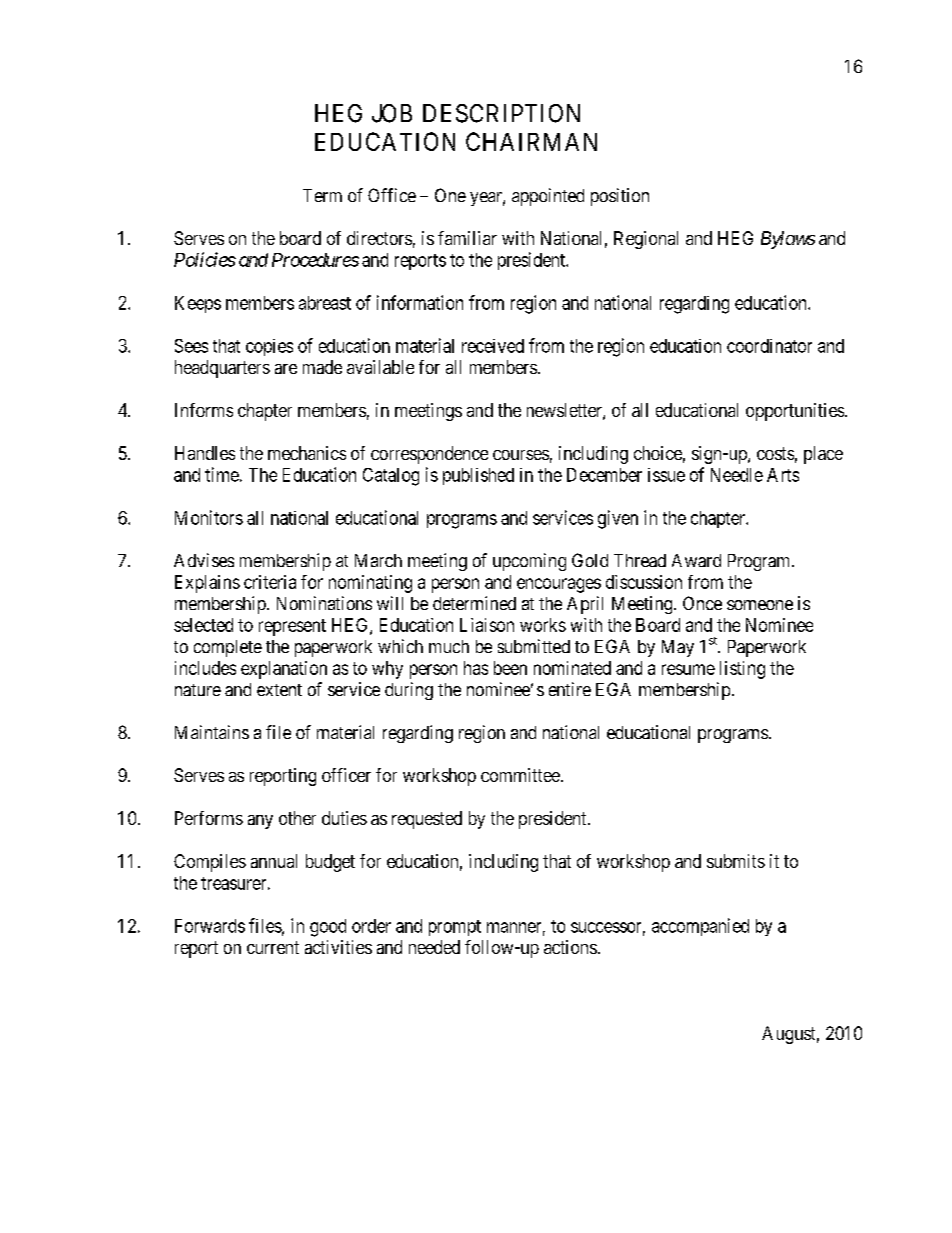 The width and height of the document is (952, 1233). Describe the element at coordinates (209, 517) in the document. I see `Monitors` at that location.
